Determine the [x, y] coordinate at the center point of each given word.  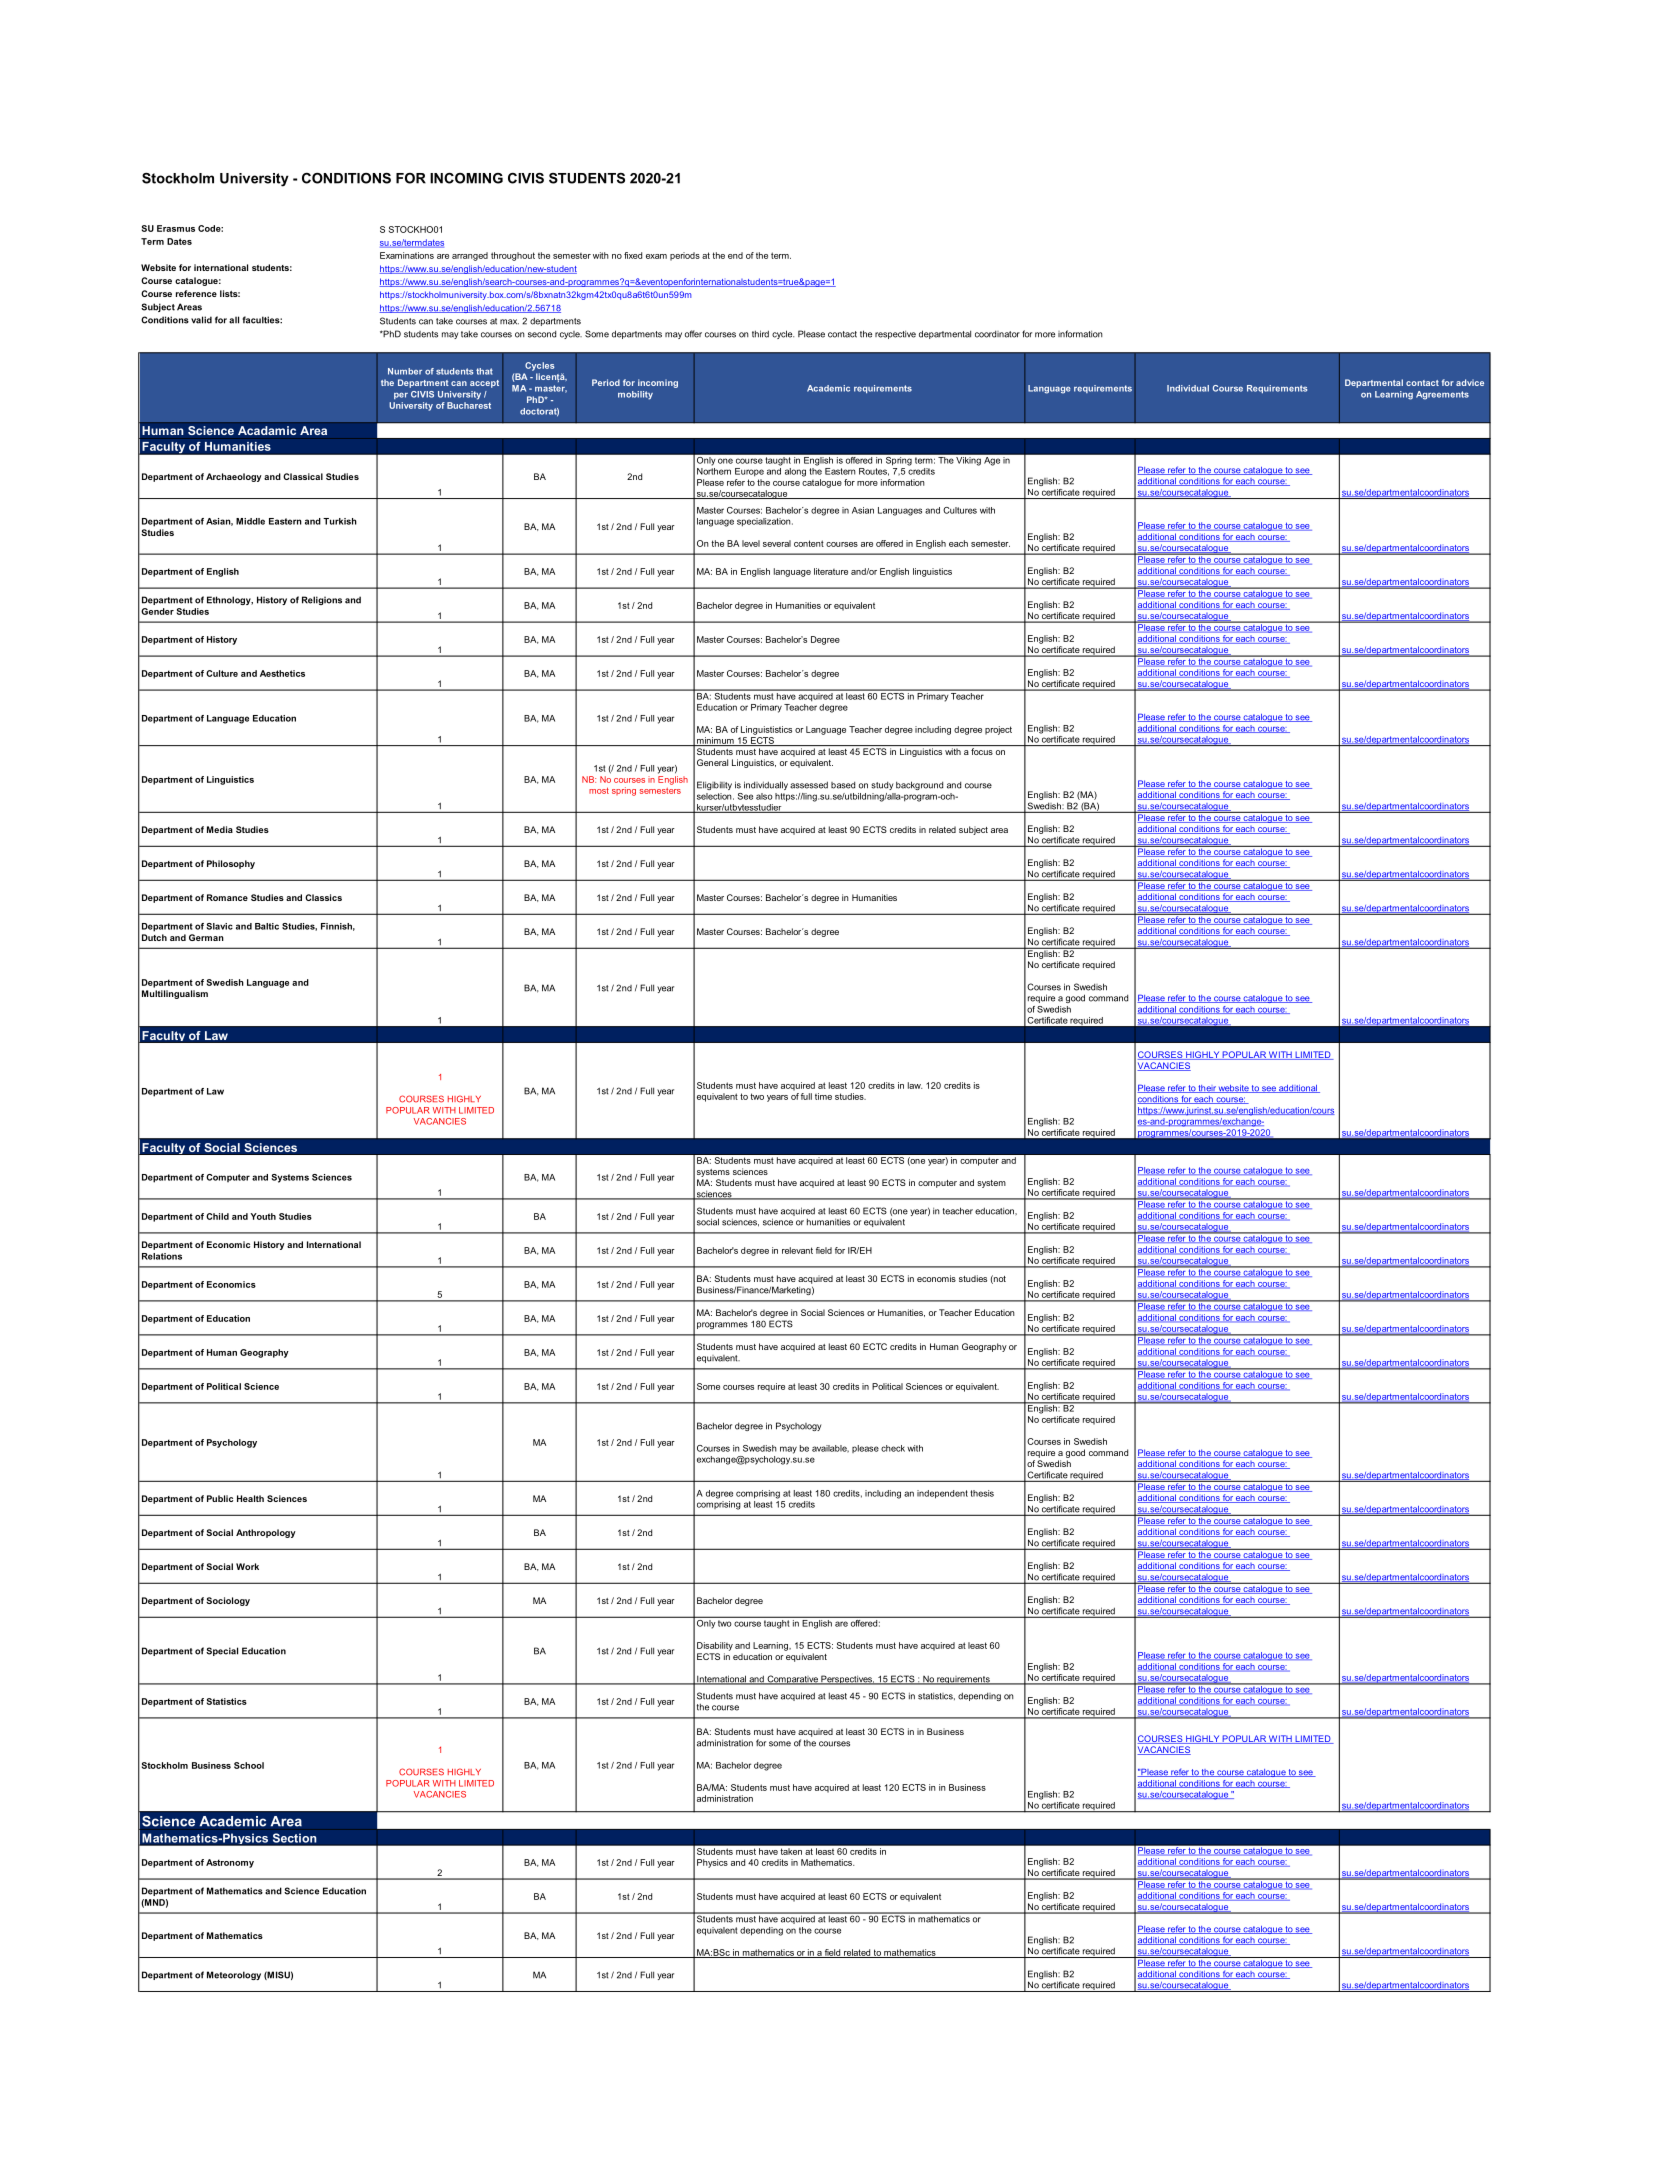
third [760, 334]
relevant [797, 1250]
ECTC [875, 1346]
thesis [982, 1493]
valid [201, 320]
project [998, 730]
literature [831, 571]
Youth [263, 1216]
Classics [323, 897]
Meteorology [234, 1975]
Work [247, 1566]
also [764, 796]
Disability [715, 1646]
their [1207, 1089]
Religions [322, 600]
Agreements [1442, 395]
